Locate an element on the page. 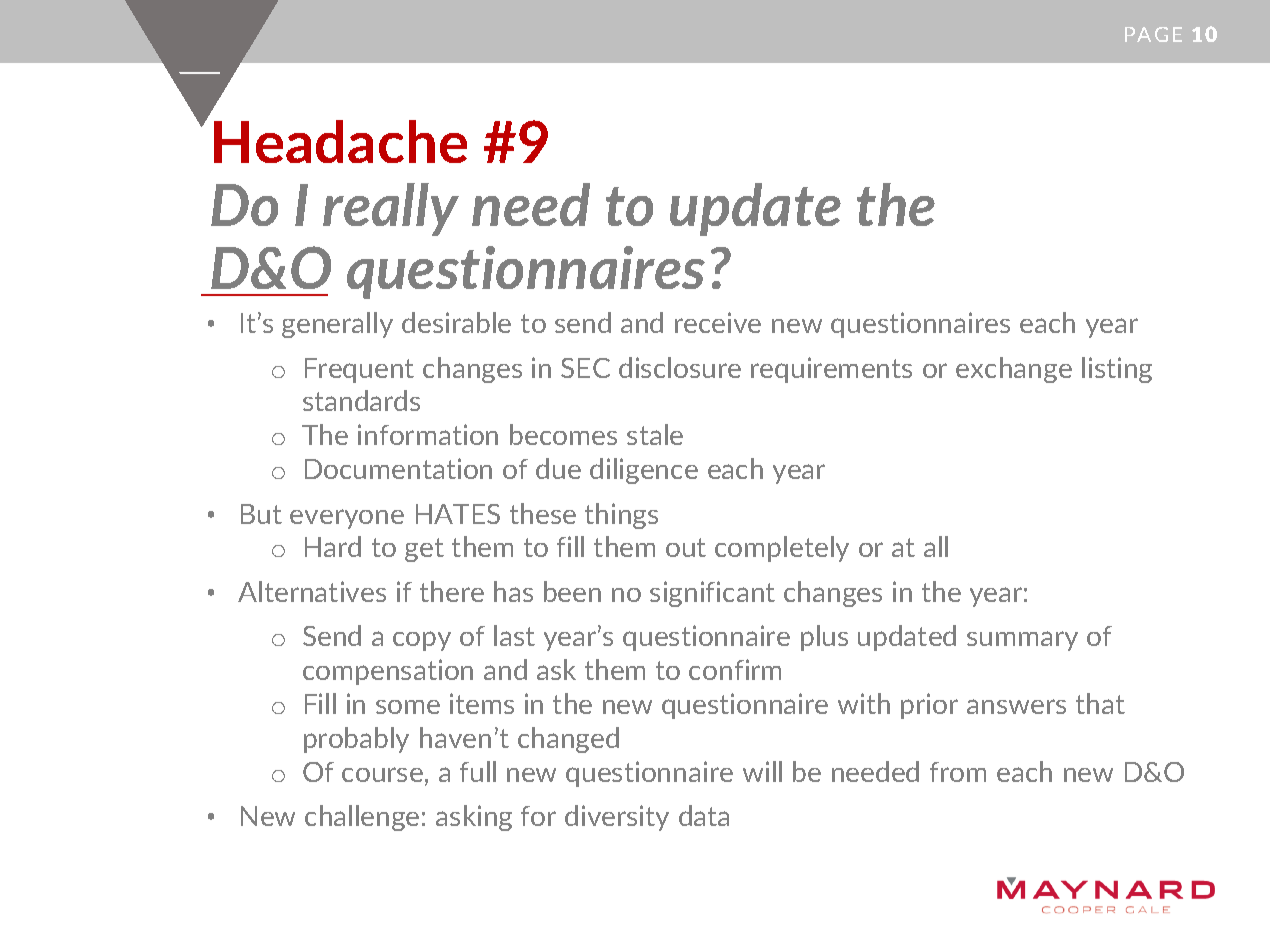 This page has width=1270, height=952. generally is located at coordinates (337, 325).
